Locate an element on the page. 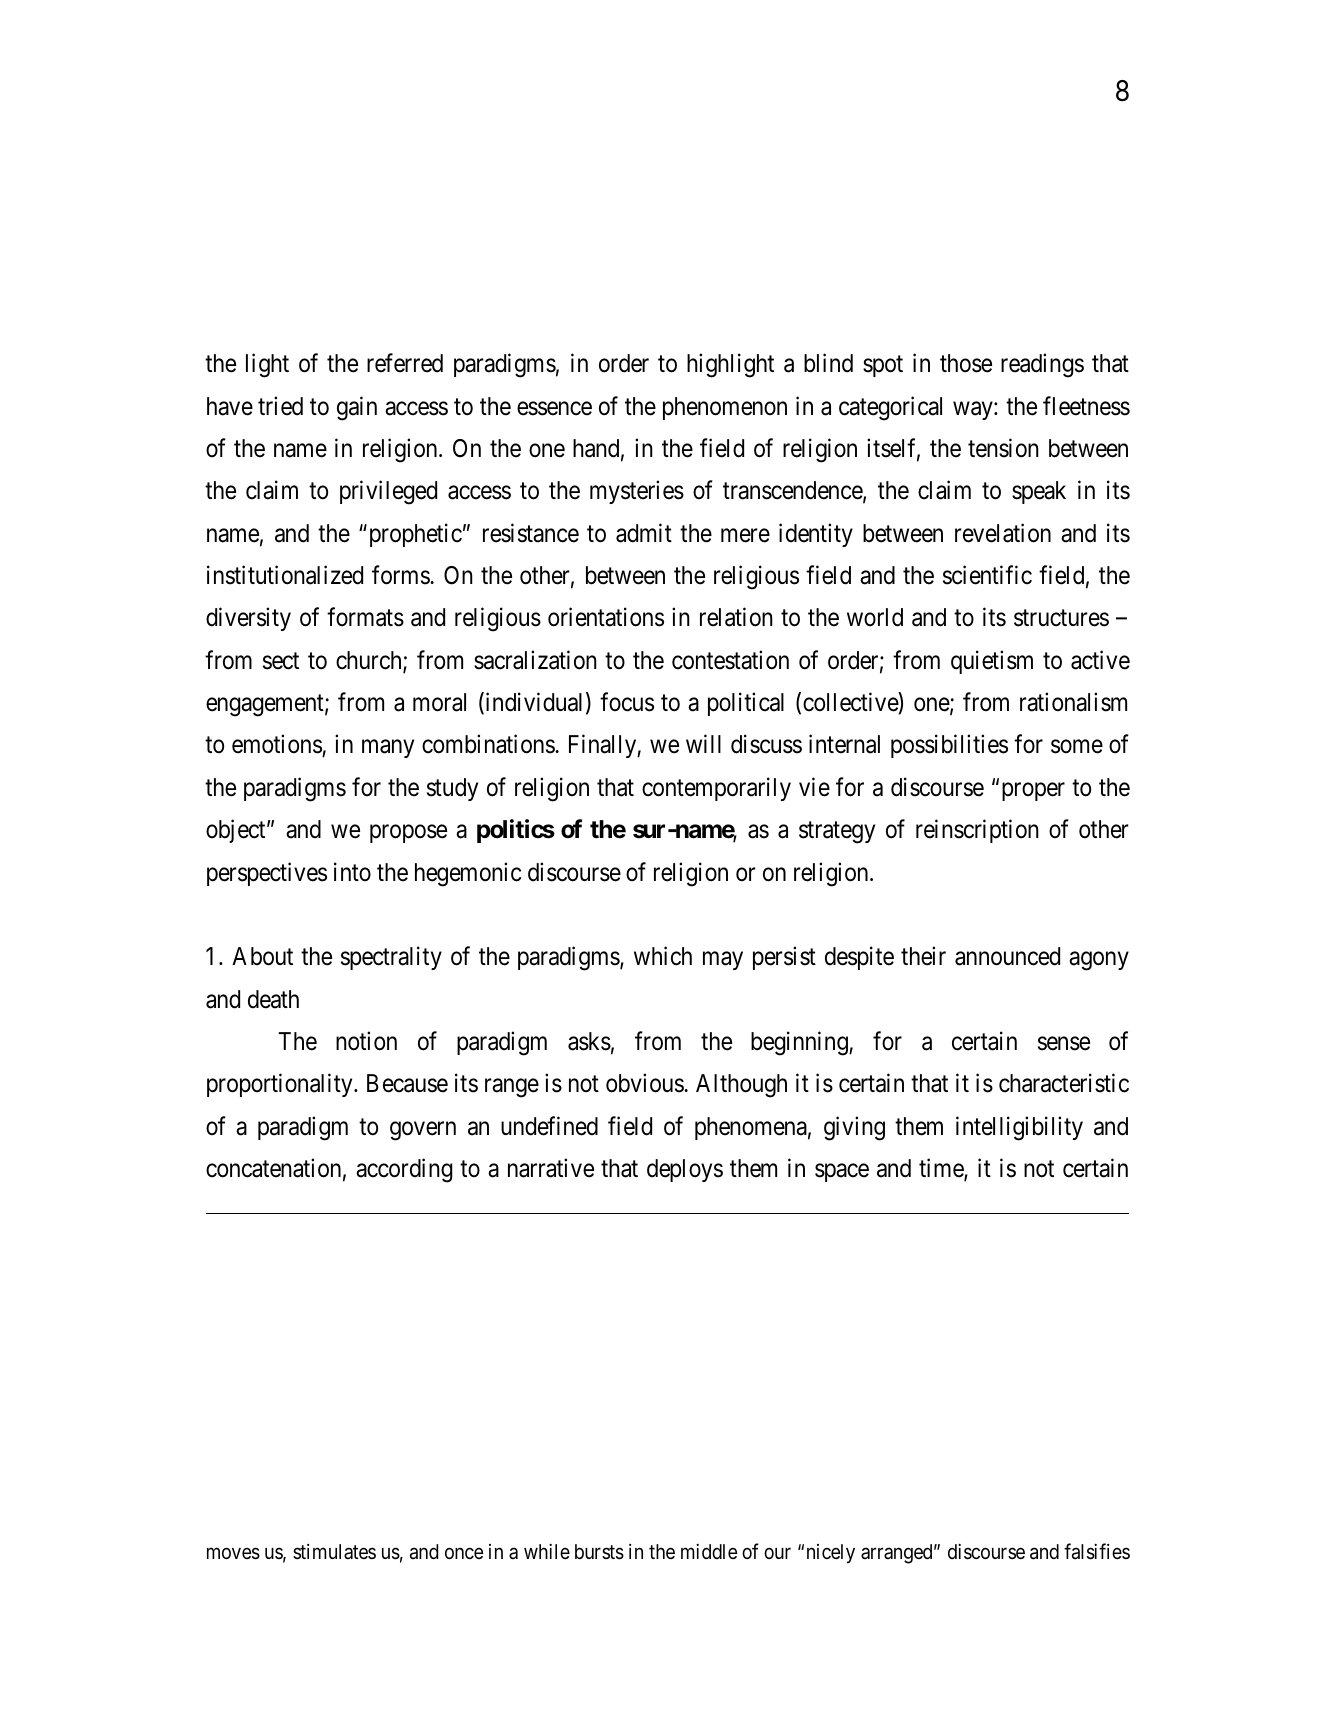 The height and width of the document is (1724, 1332). according is located at coordinates (404, 1170).
